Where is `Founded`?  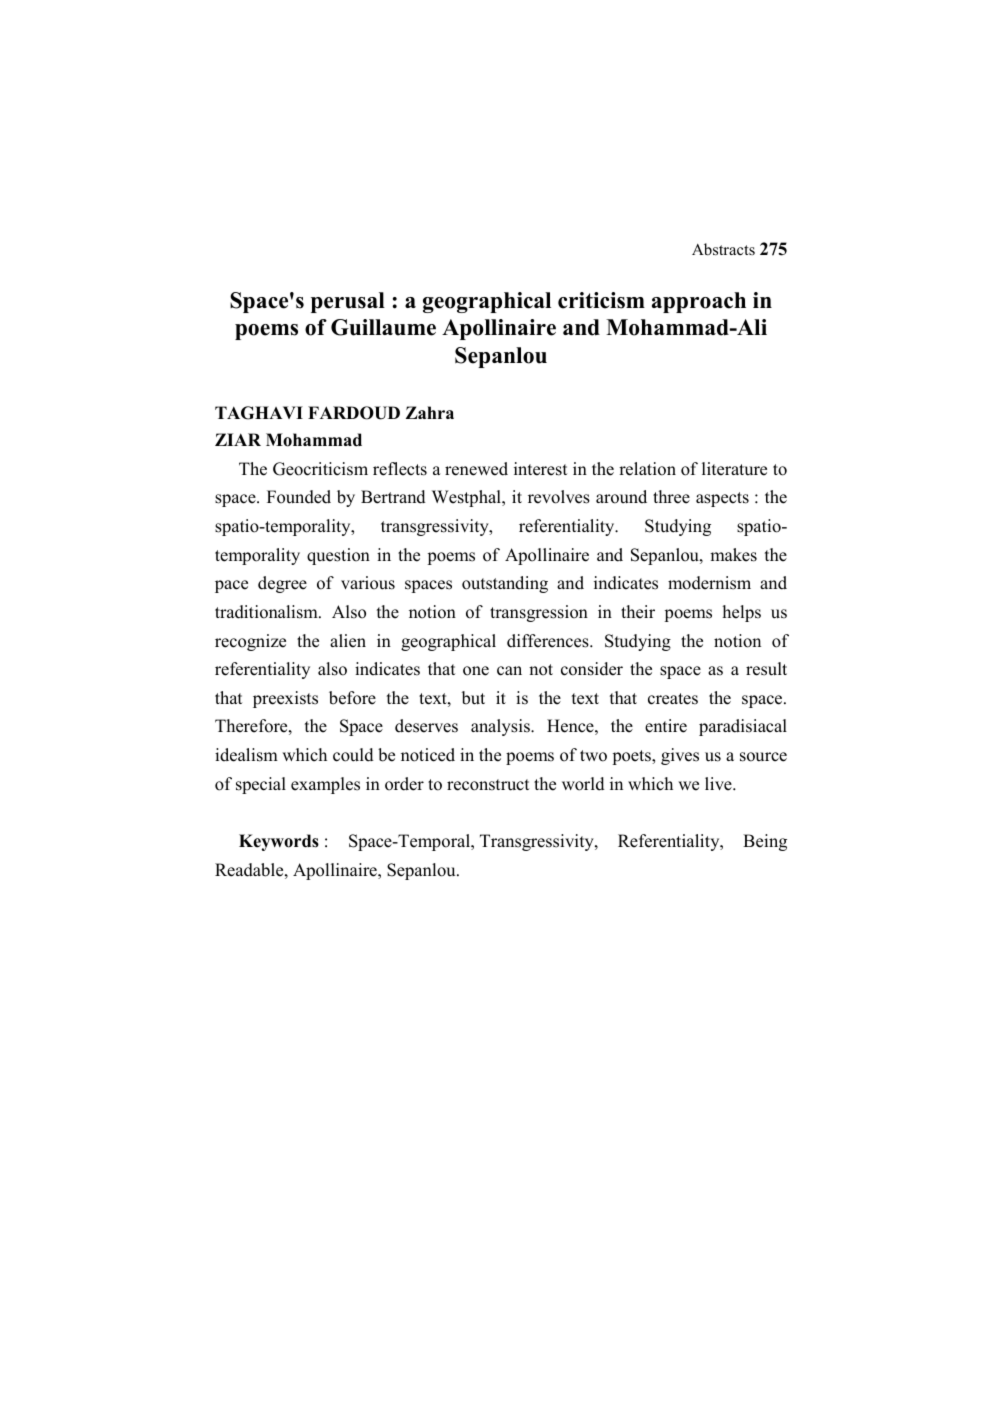
Founded is located at coordinates (299, 497).
